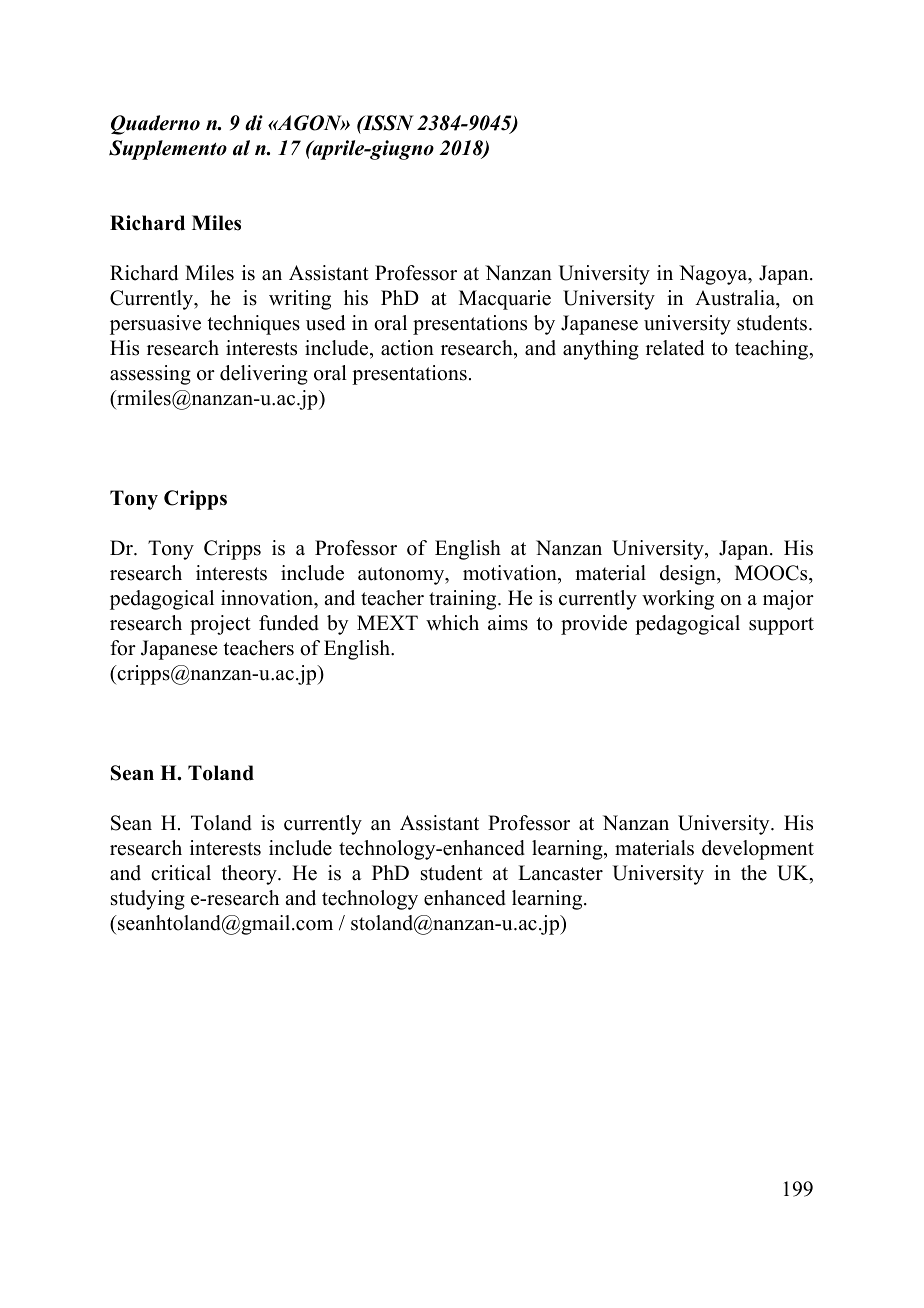 The height and width of the screenshot is (1308, 924). I want to click on action, so click(407, 348).
